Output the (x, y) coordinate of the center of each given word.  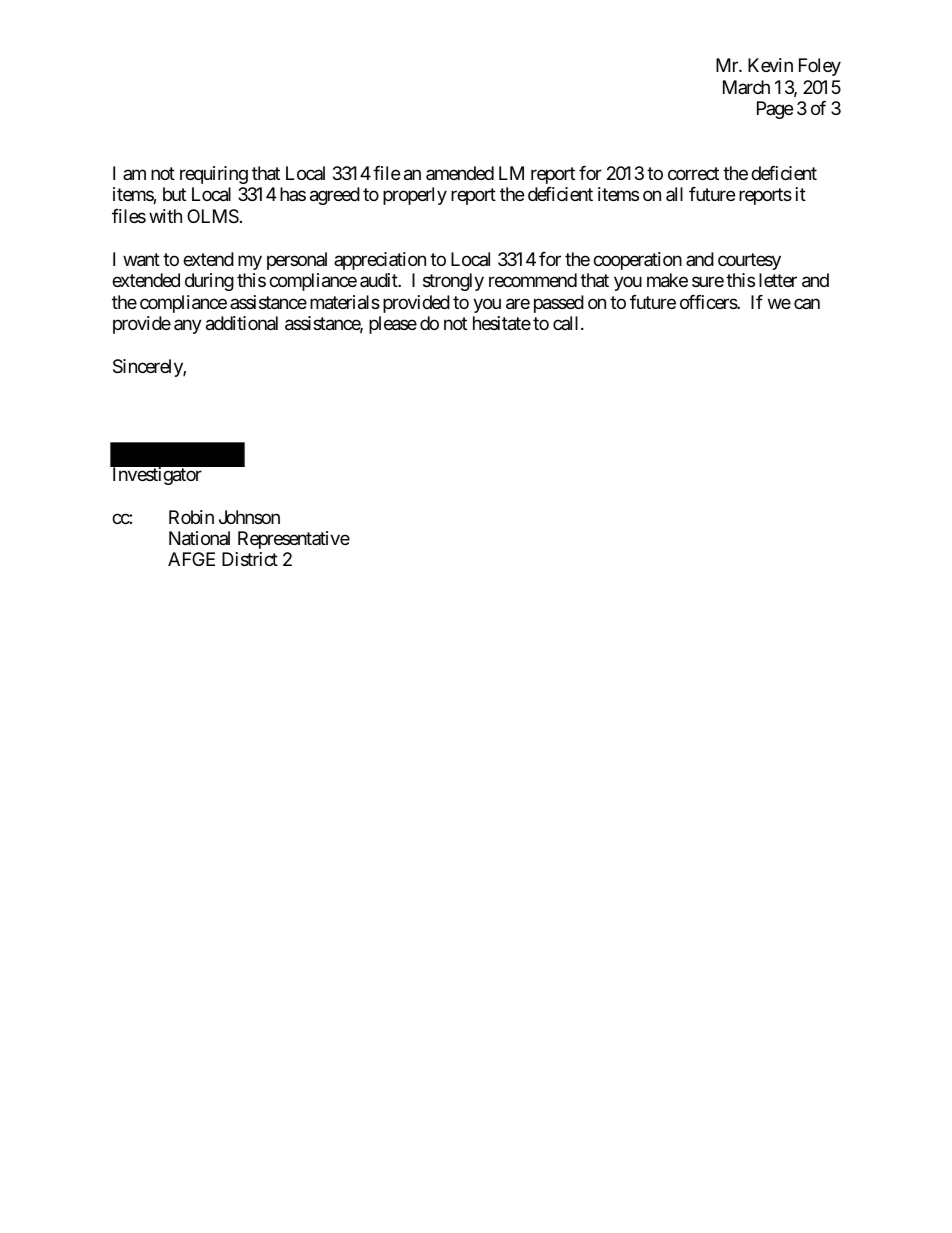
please (393, 325)
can (807, 303)
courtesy (749, 261)
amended (460, 173)
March (746, 87)
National (199, 538)
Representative (294, 540)
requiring (214, 175)
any (188, 327)
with (165, 216)
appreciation (380, 261)
